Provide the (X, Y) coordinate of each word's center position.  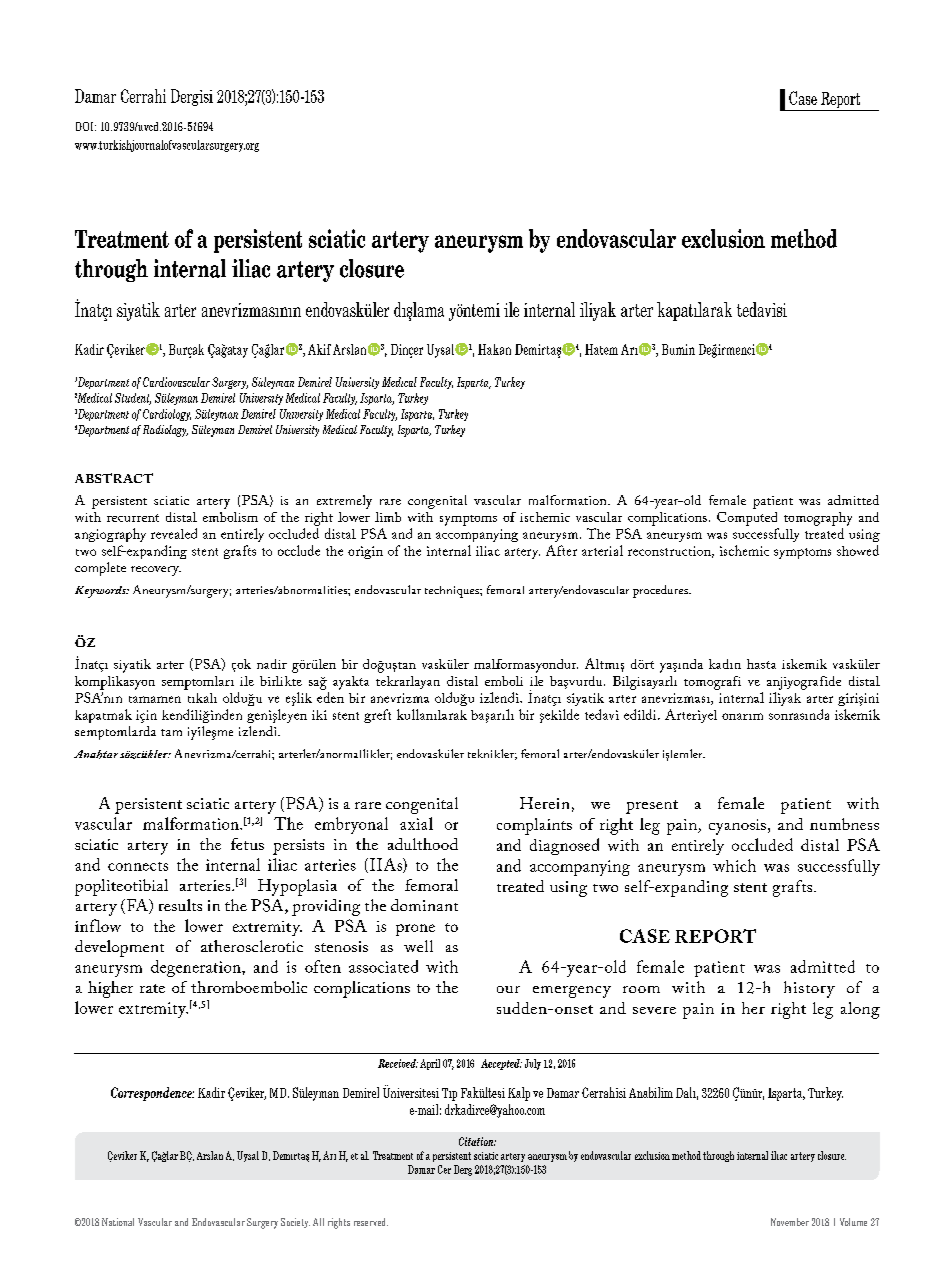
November (790, 1222)
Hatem (601, 349)
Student (133, 399)
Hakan (494, 349)
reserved (371, 1222)
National (118, 1222)
